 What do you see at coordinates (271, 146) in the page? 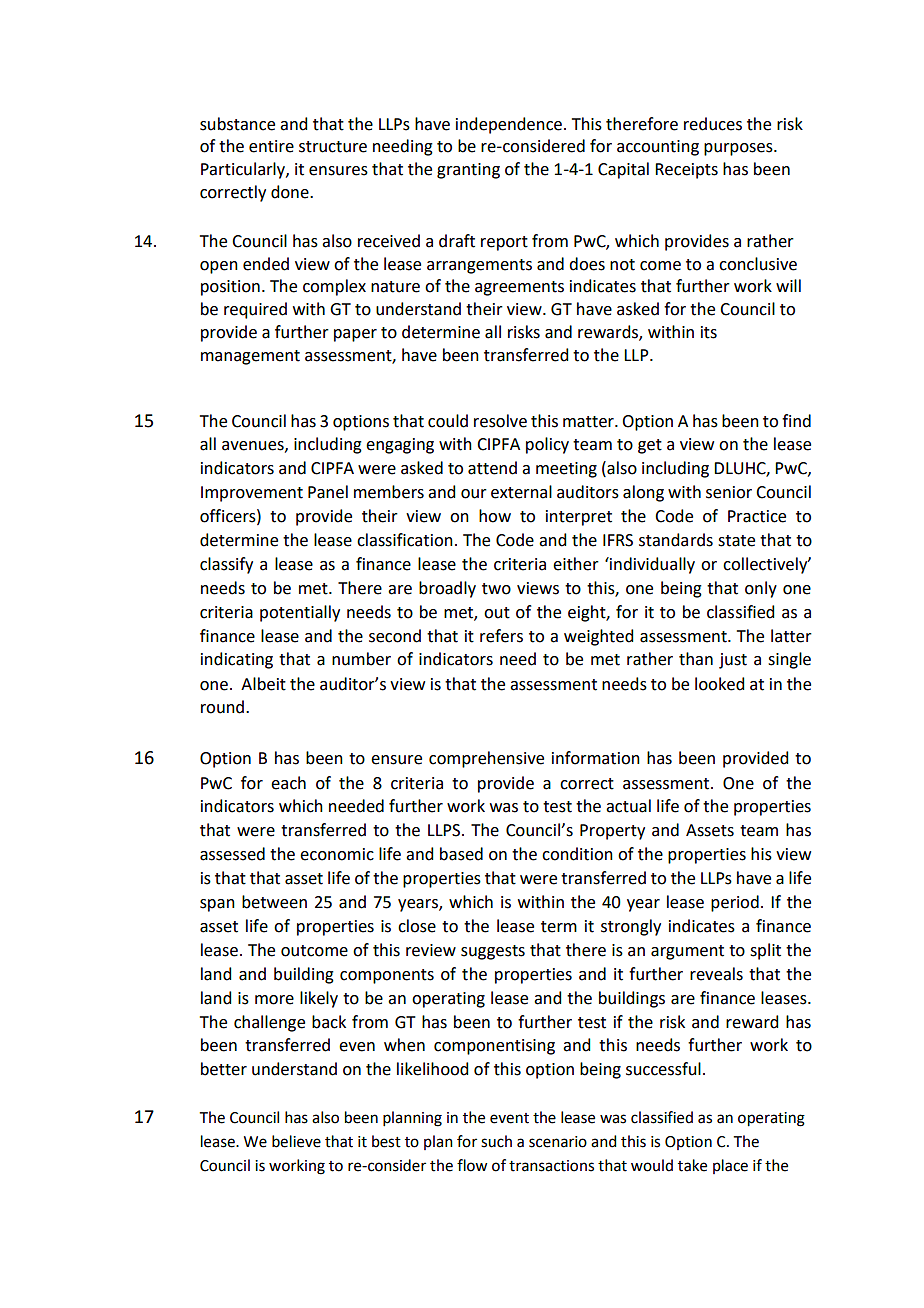
I see `entire` at bounding box center [271, 146].
